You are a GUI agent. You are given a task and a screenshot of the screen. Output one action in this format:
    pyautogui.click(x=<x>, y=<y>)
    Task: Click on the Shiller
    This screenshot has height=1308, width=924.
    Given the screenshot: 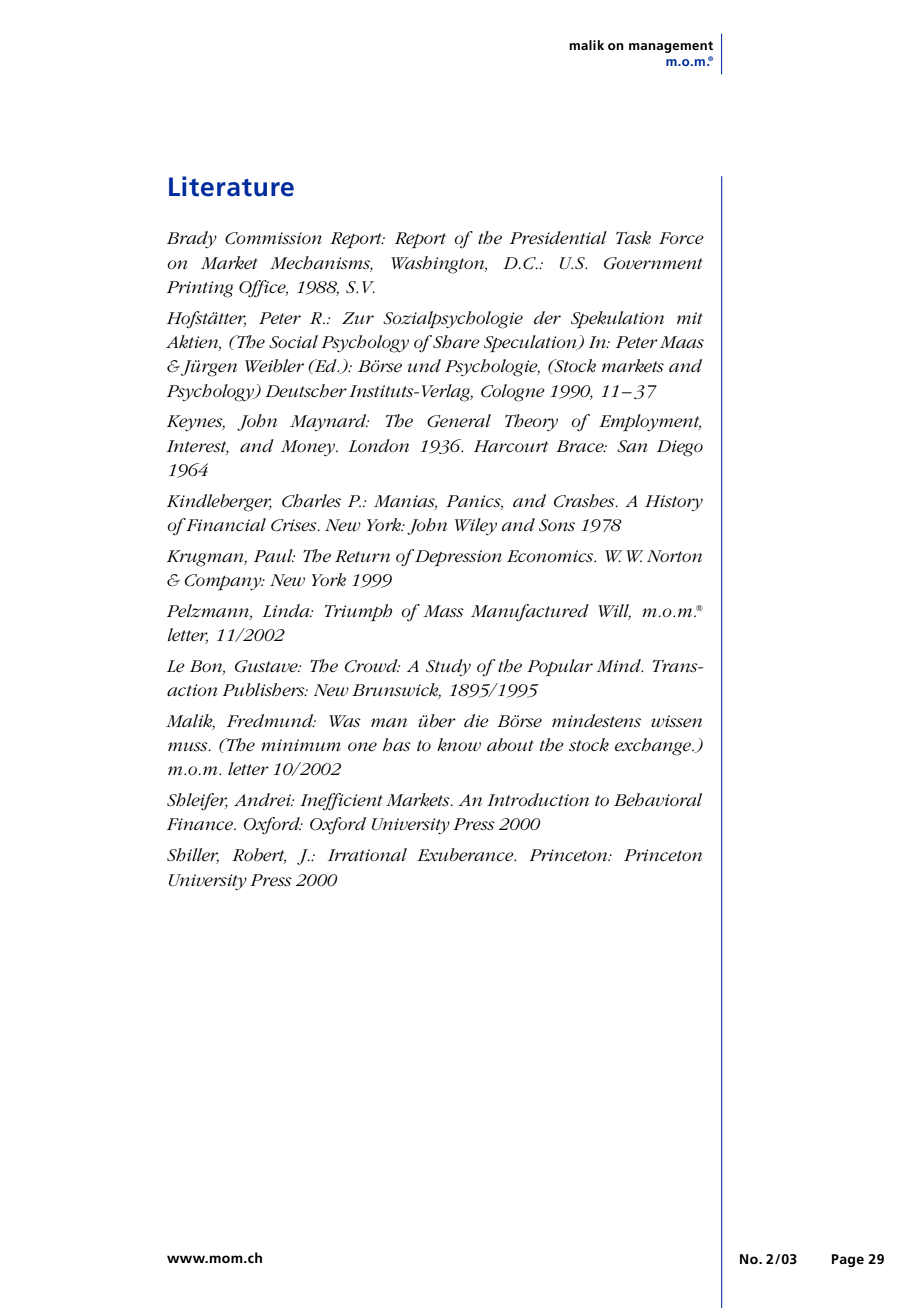 What is the action you would take?
    pyautogui.click(x=193, y=856)
